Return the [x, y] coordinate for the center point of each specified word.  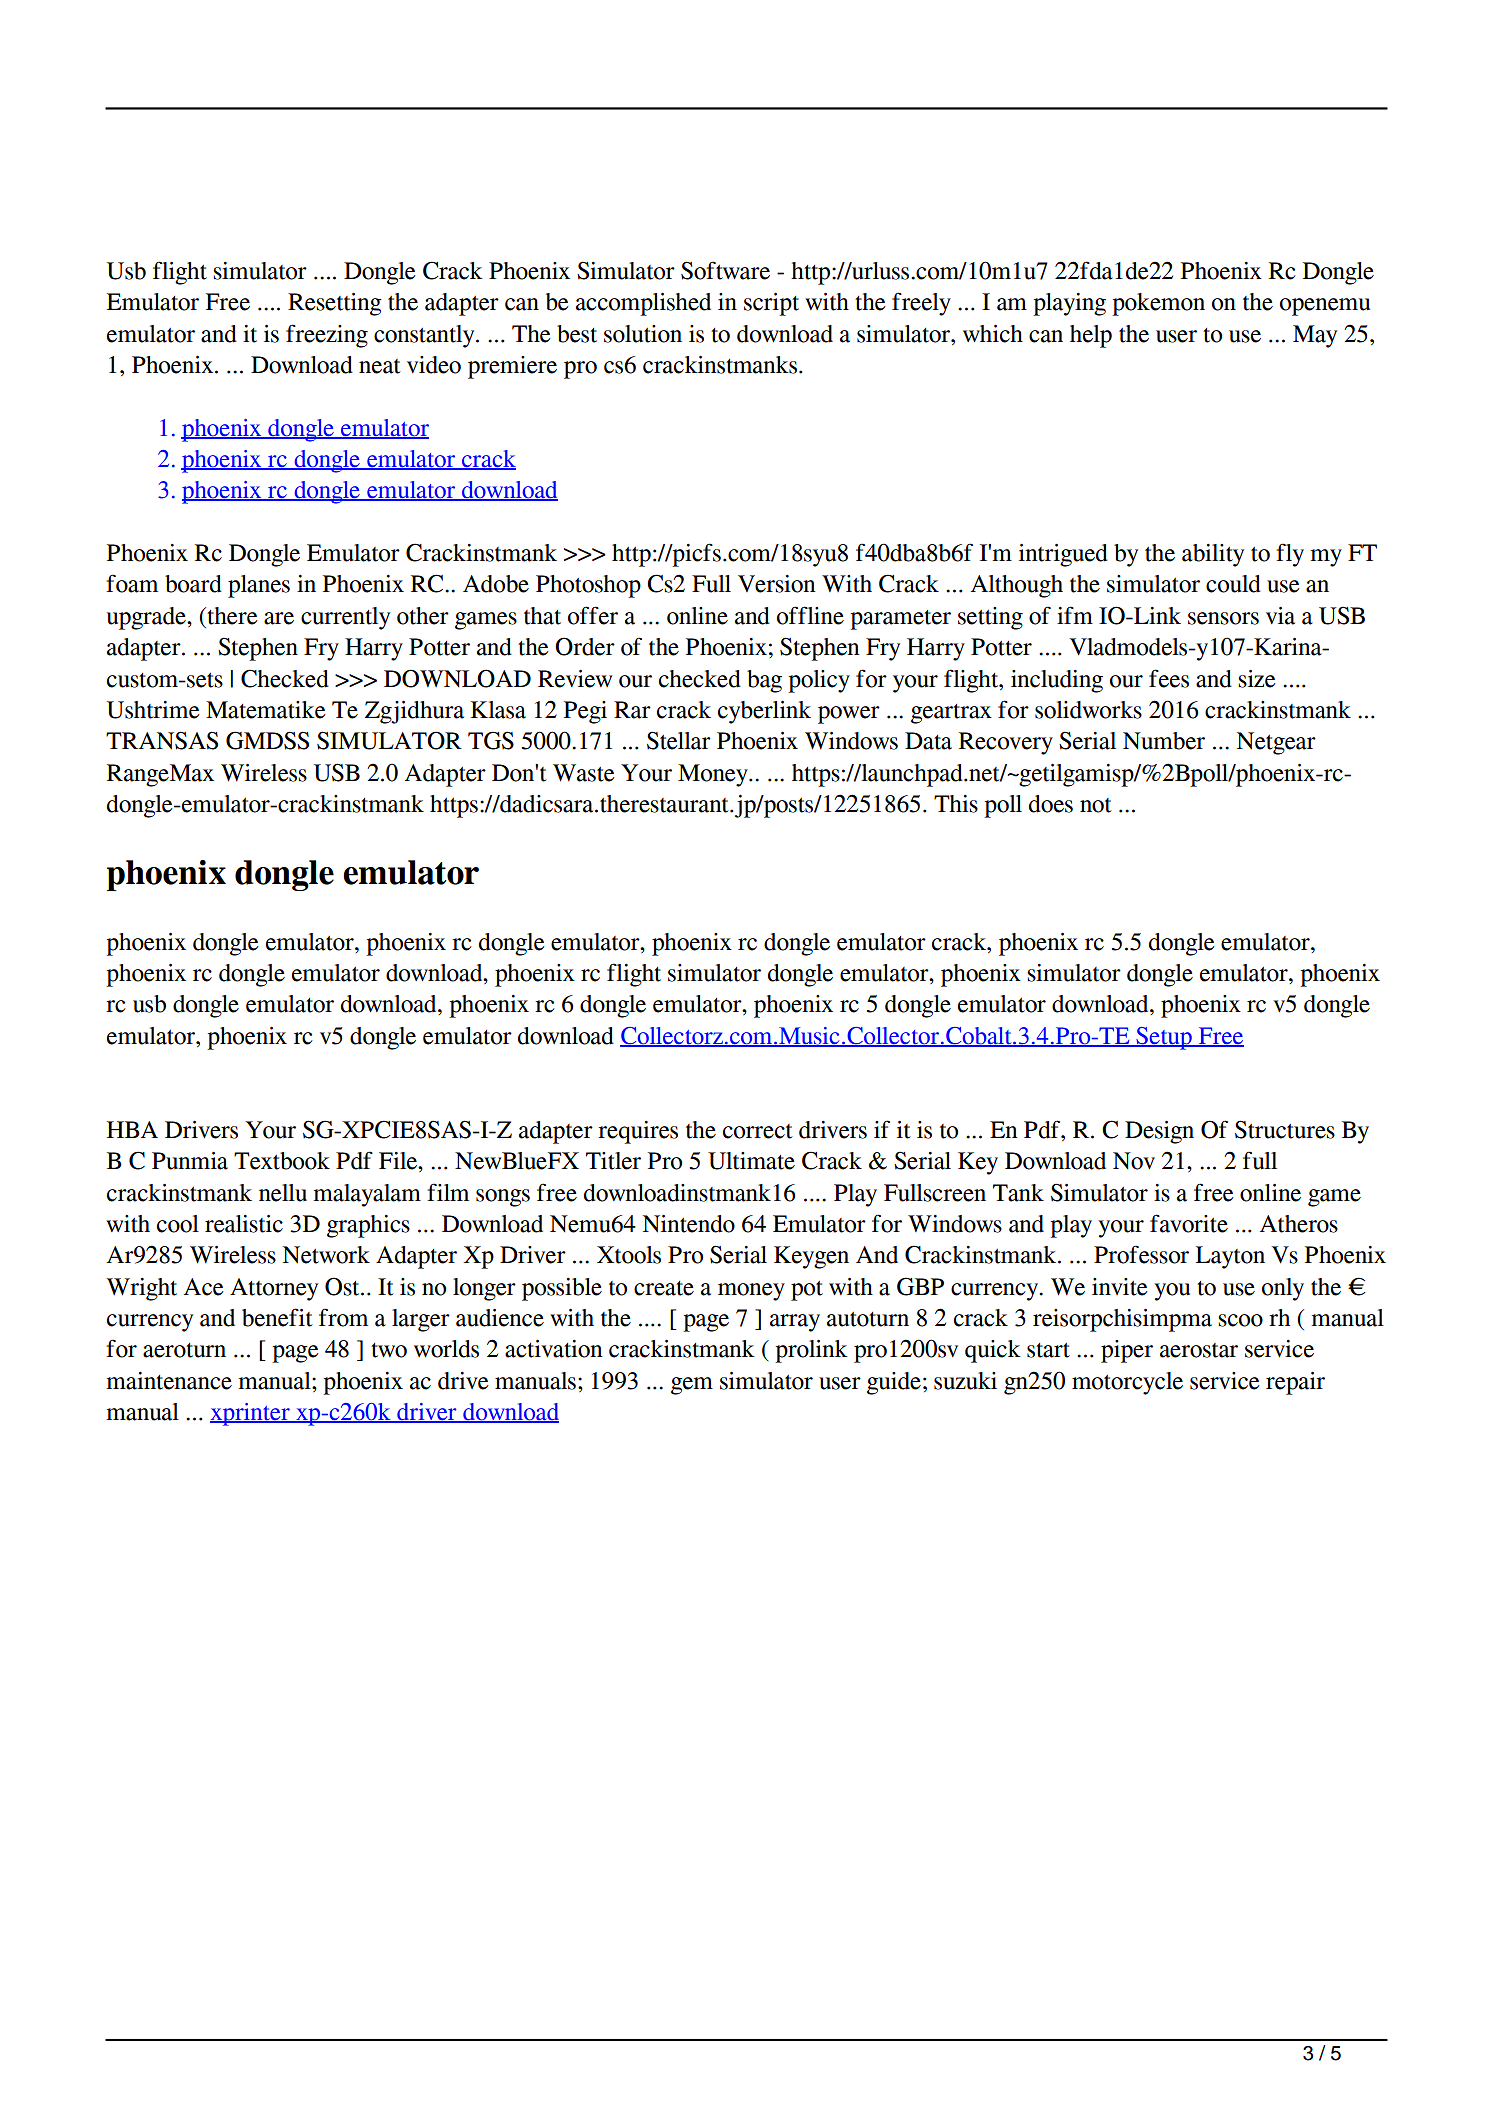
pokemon [1158, 304]
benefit [277, 1317]
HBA [132, 1129]
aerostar [1199, 1350]
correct [758, 1131]
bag [764, 681]
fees [1169, 678]
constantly [425, 336]
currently [345, 618]
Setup [1164, 1038]
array [795, 1323]
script [771, 304]
